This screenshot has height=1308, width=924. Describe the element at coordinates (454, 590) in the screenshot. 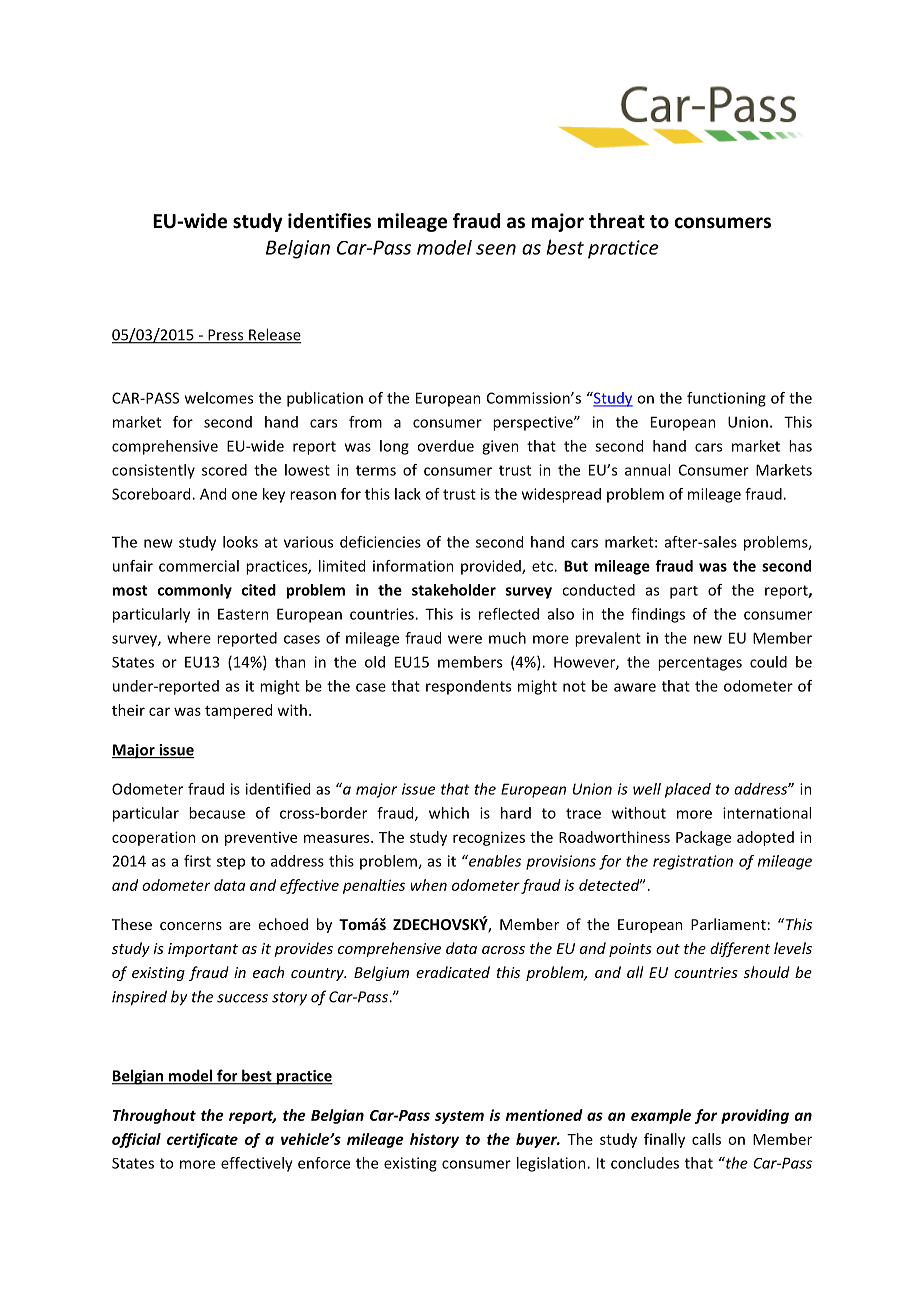

I see `stakeholder` at that location.
